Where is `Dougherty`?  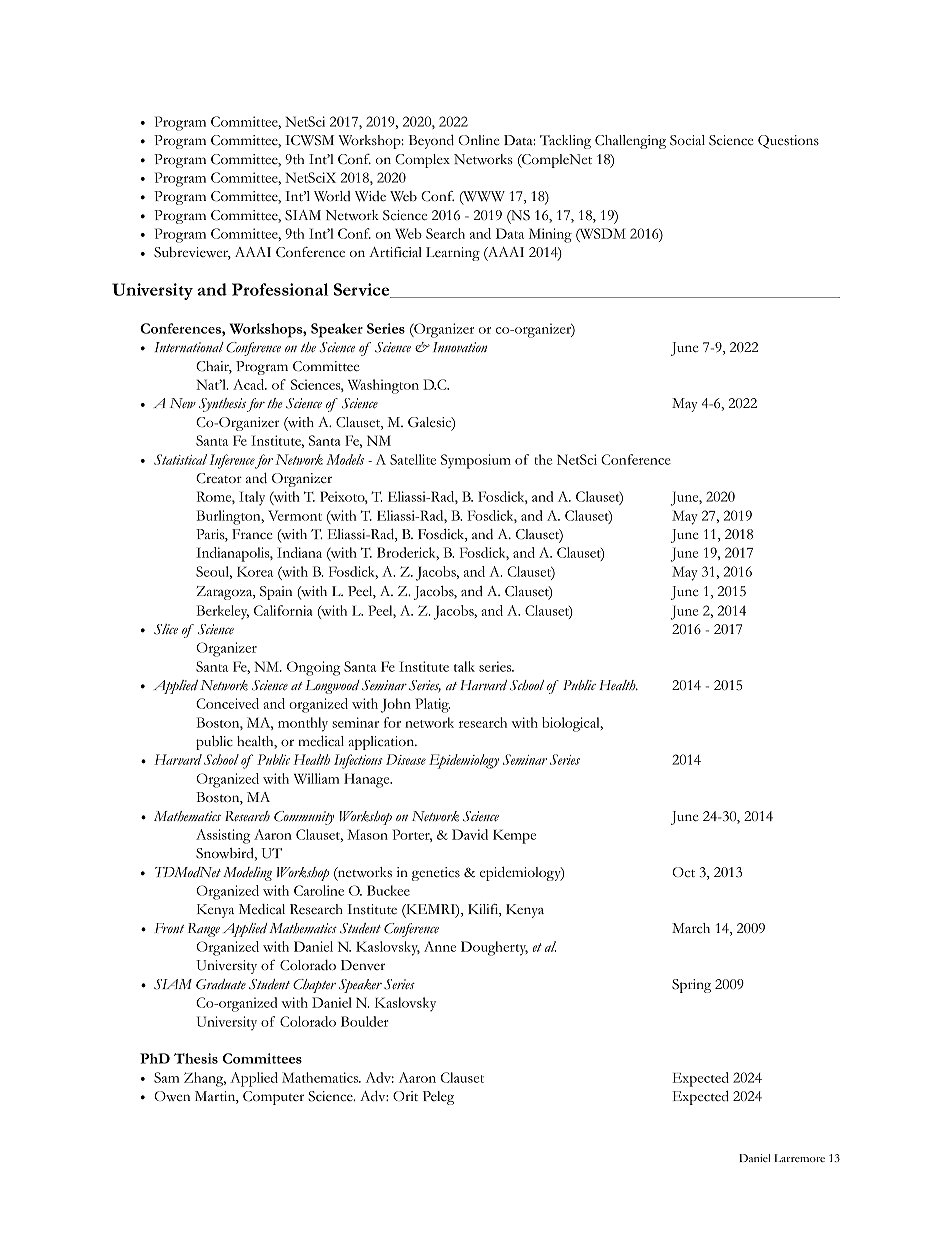 Dougherty is located at coordinates (494, 948).
